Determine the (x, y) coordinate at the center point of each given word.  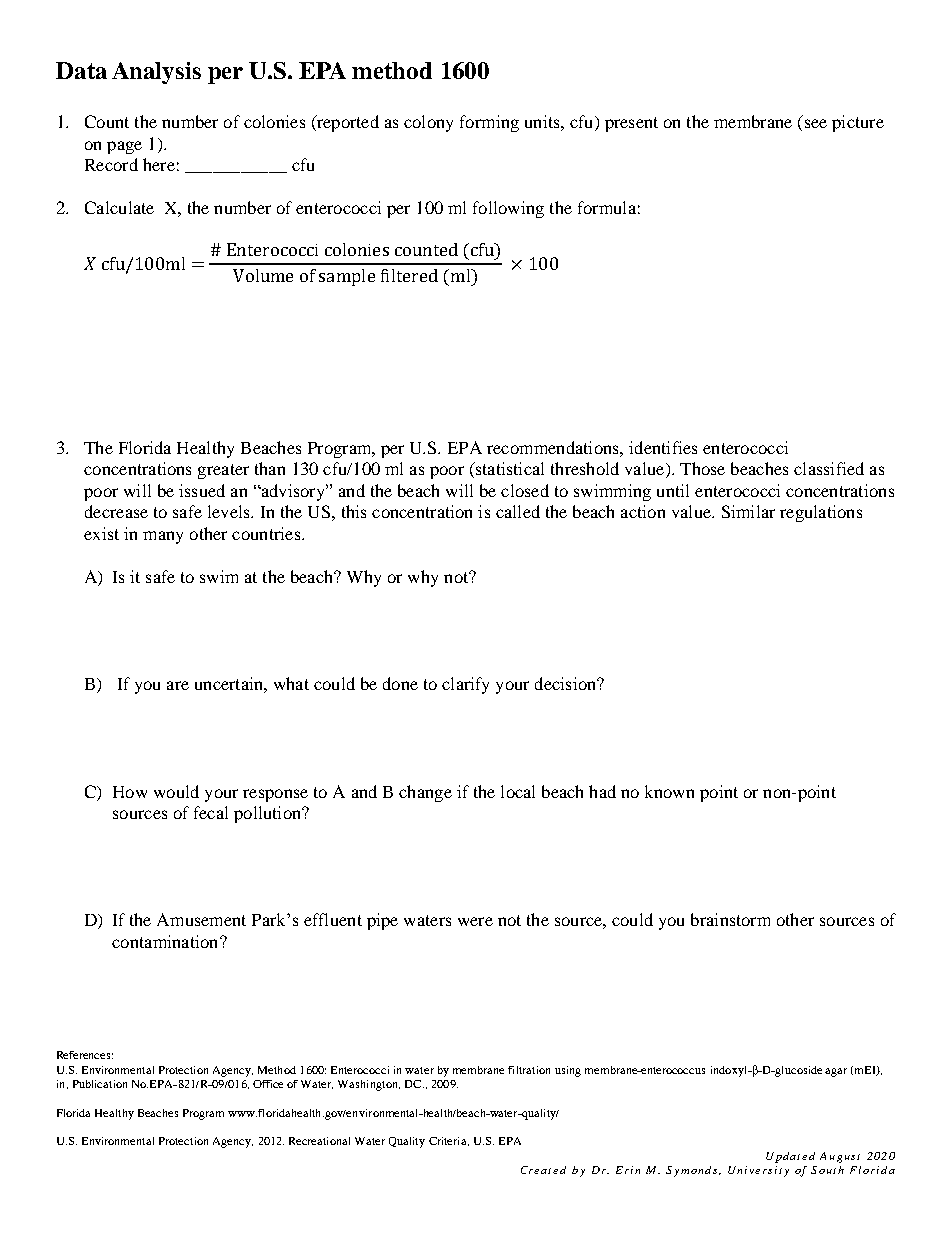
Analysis (156, 73)
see (816, 123)
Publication (100, 1084)
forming (489, 123)
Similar (748, 511)
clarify (465, 685)
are (178, 685)
